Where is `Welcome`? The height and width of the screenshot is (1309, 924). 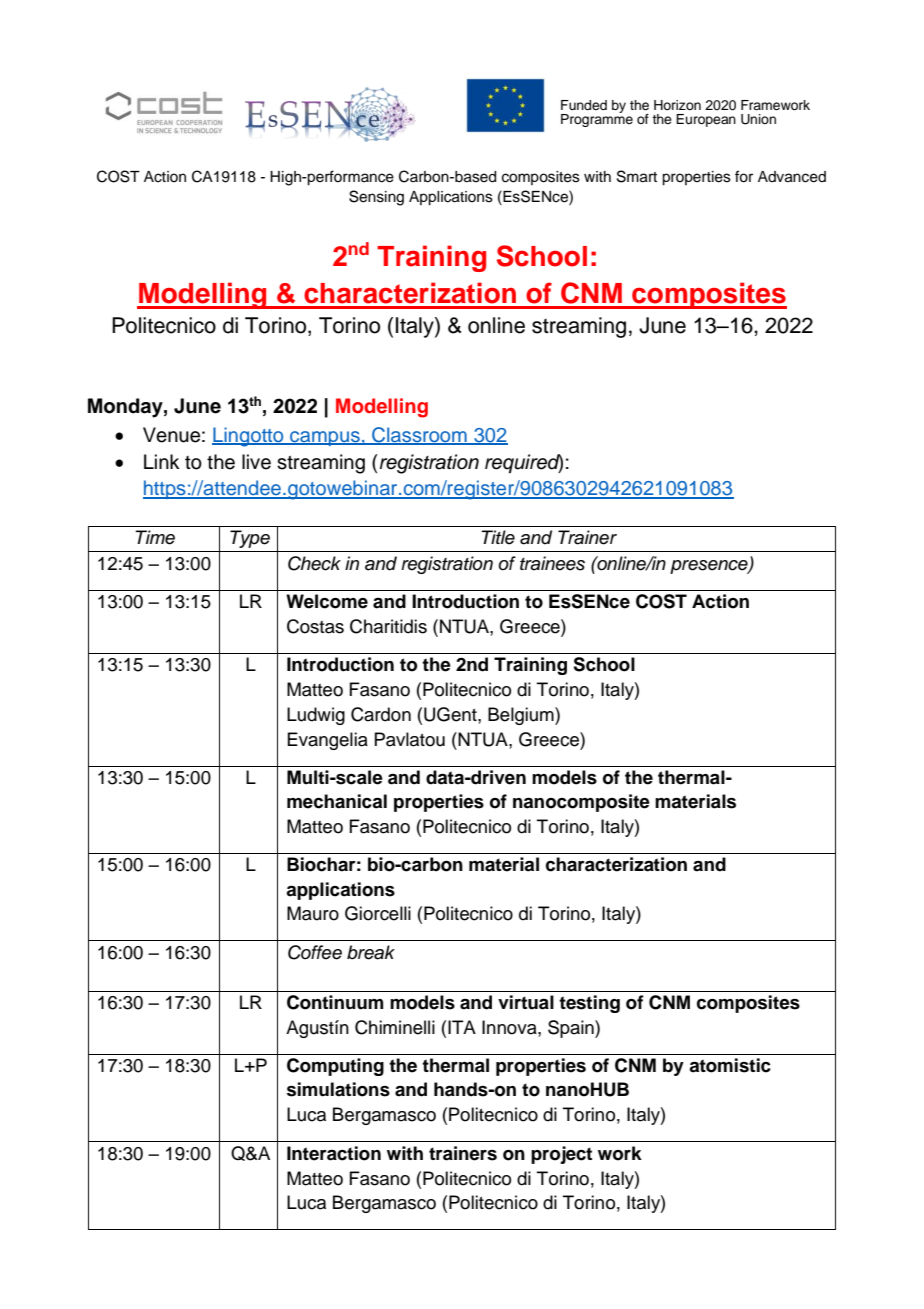 Welcome is located at coordinates (327, 601).
